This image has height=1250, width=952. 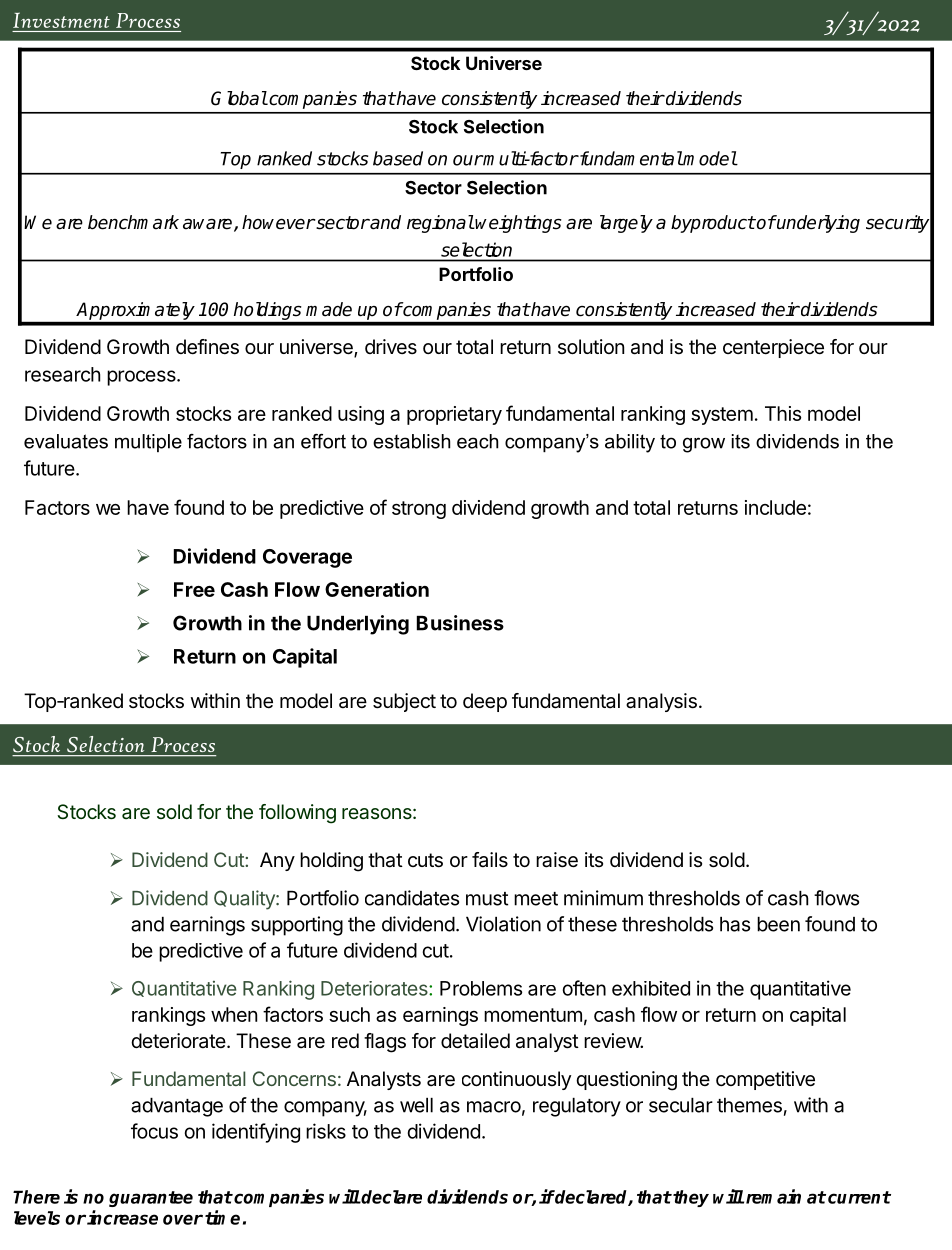 I want to click on cuts, so click(x=425, y=860).
